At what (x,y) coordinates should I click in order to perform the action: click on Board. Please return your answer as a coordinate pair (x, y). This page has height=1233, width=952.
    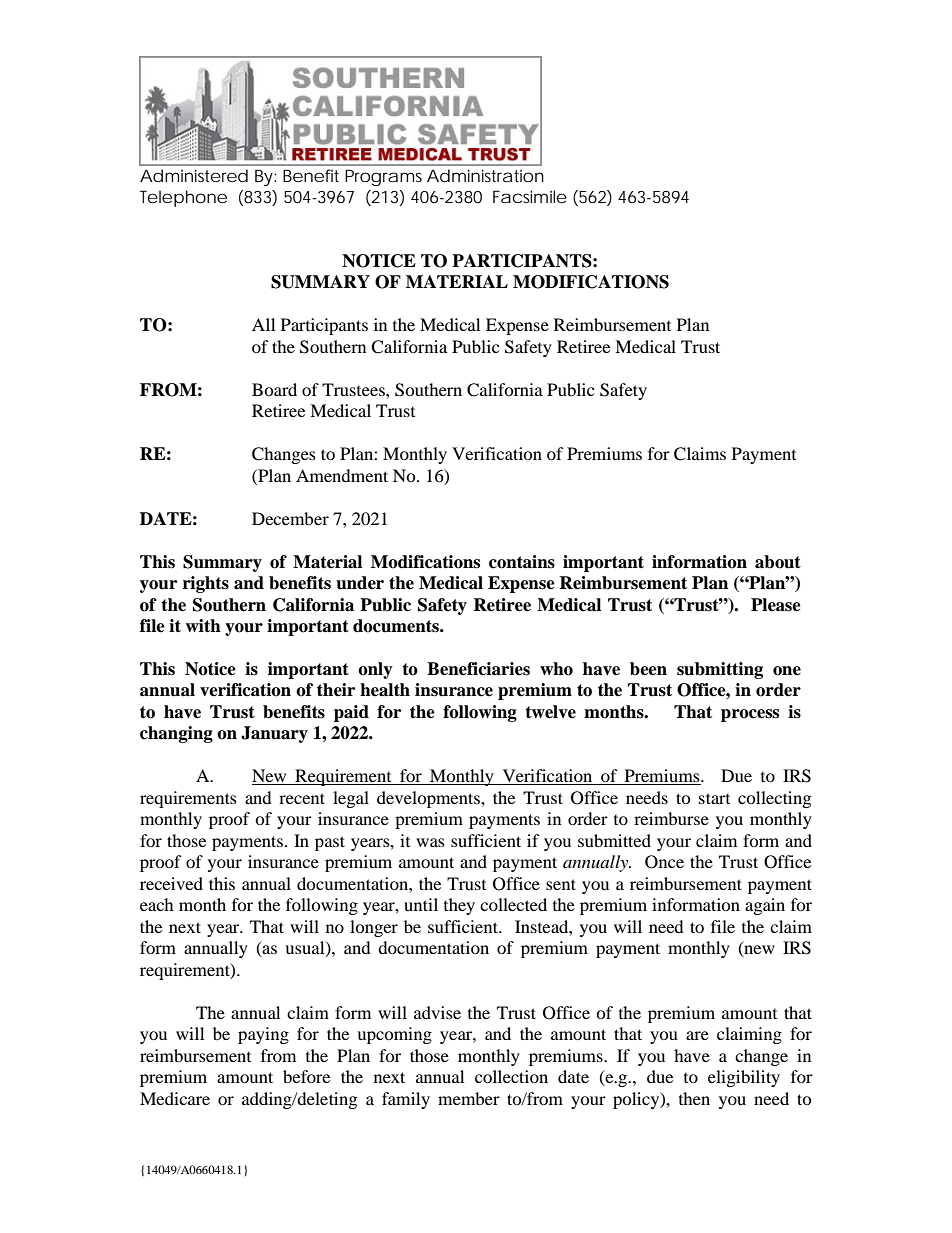
    Looking at the image, I should click on (274, 389).
